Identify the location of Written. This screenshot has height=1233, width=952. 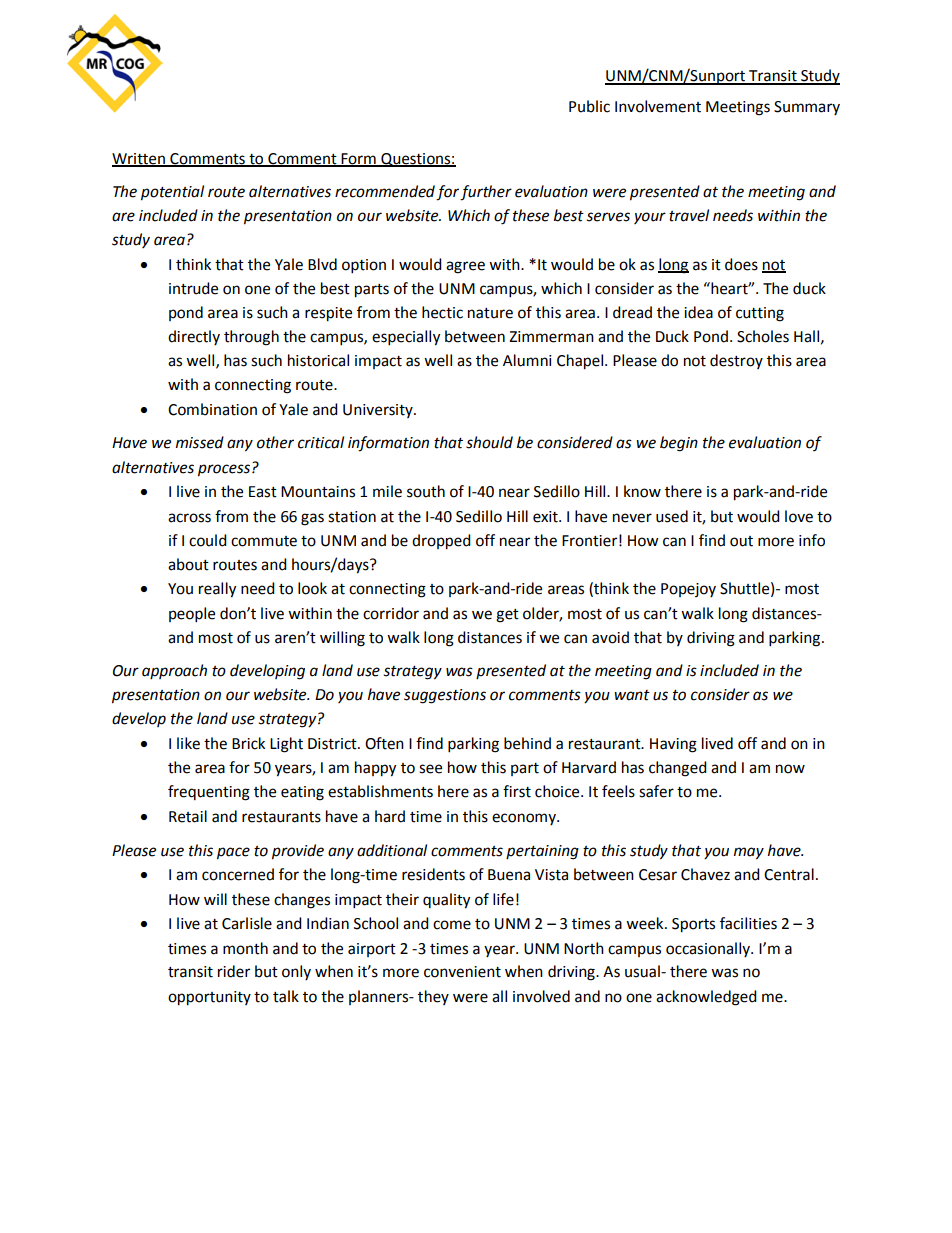
(139, 159).
